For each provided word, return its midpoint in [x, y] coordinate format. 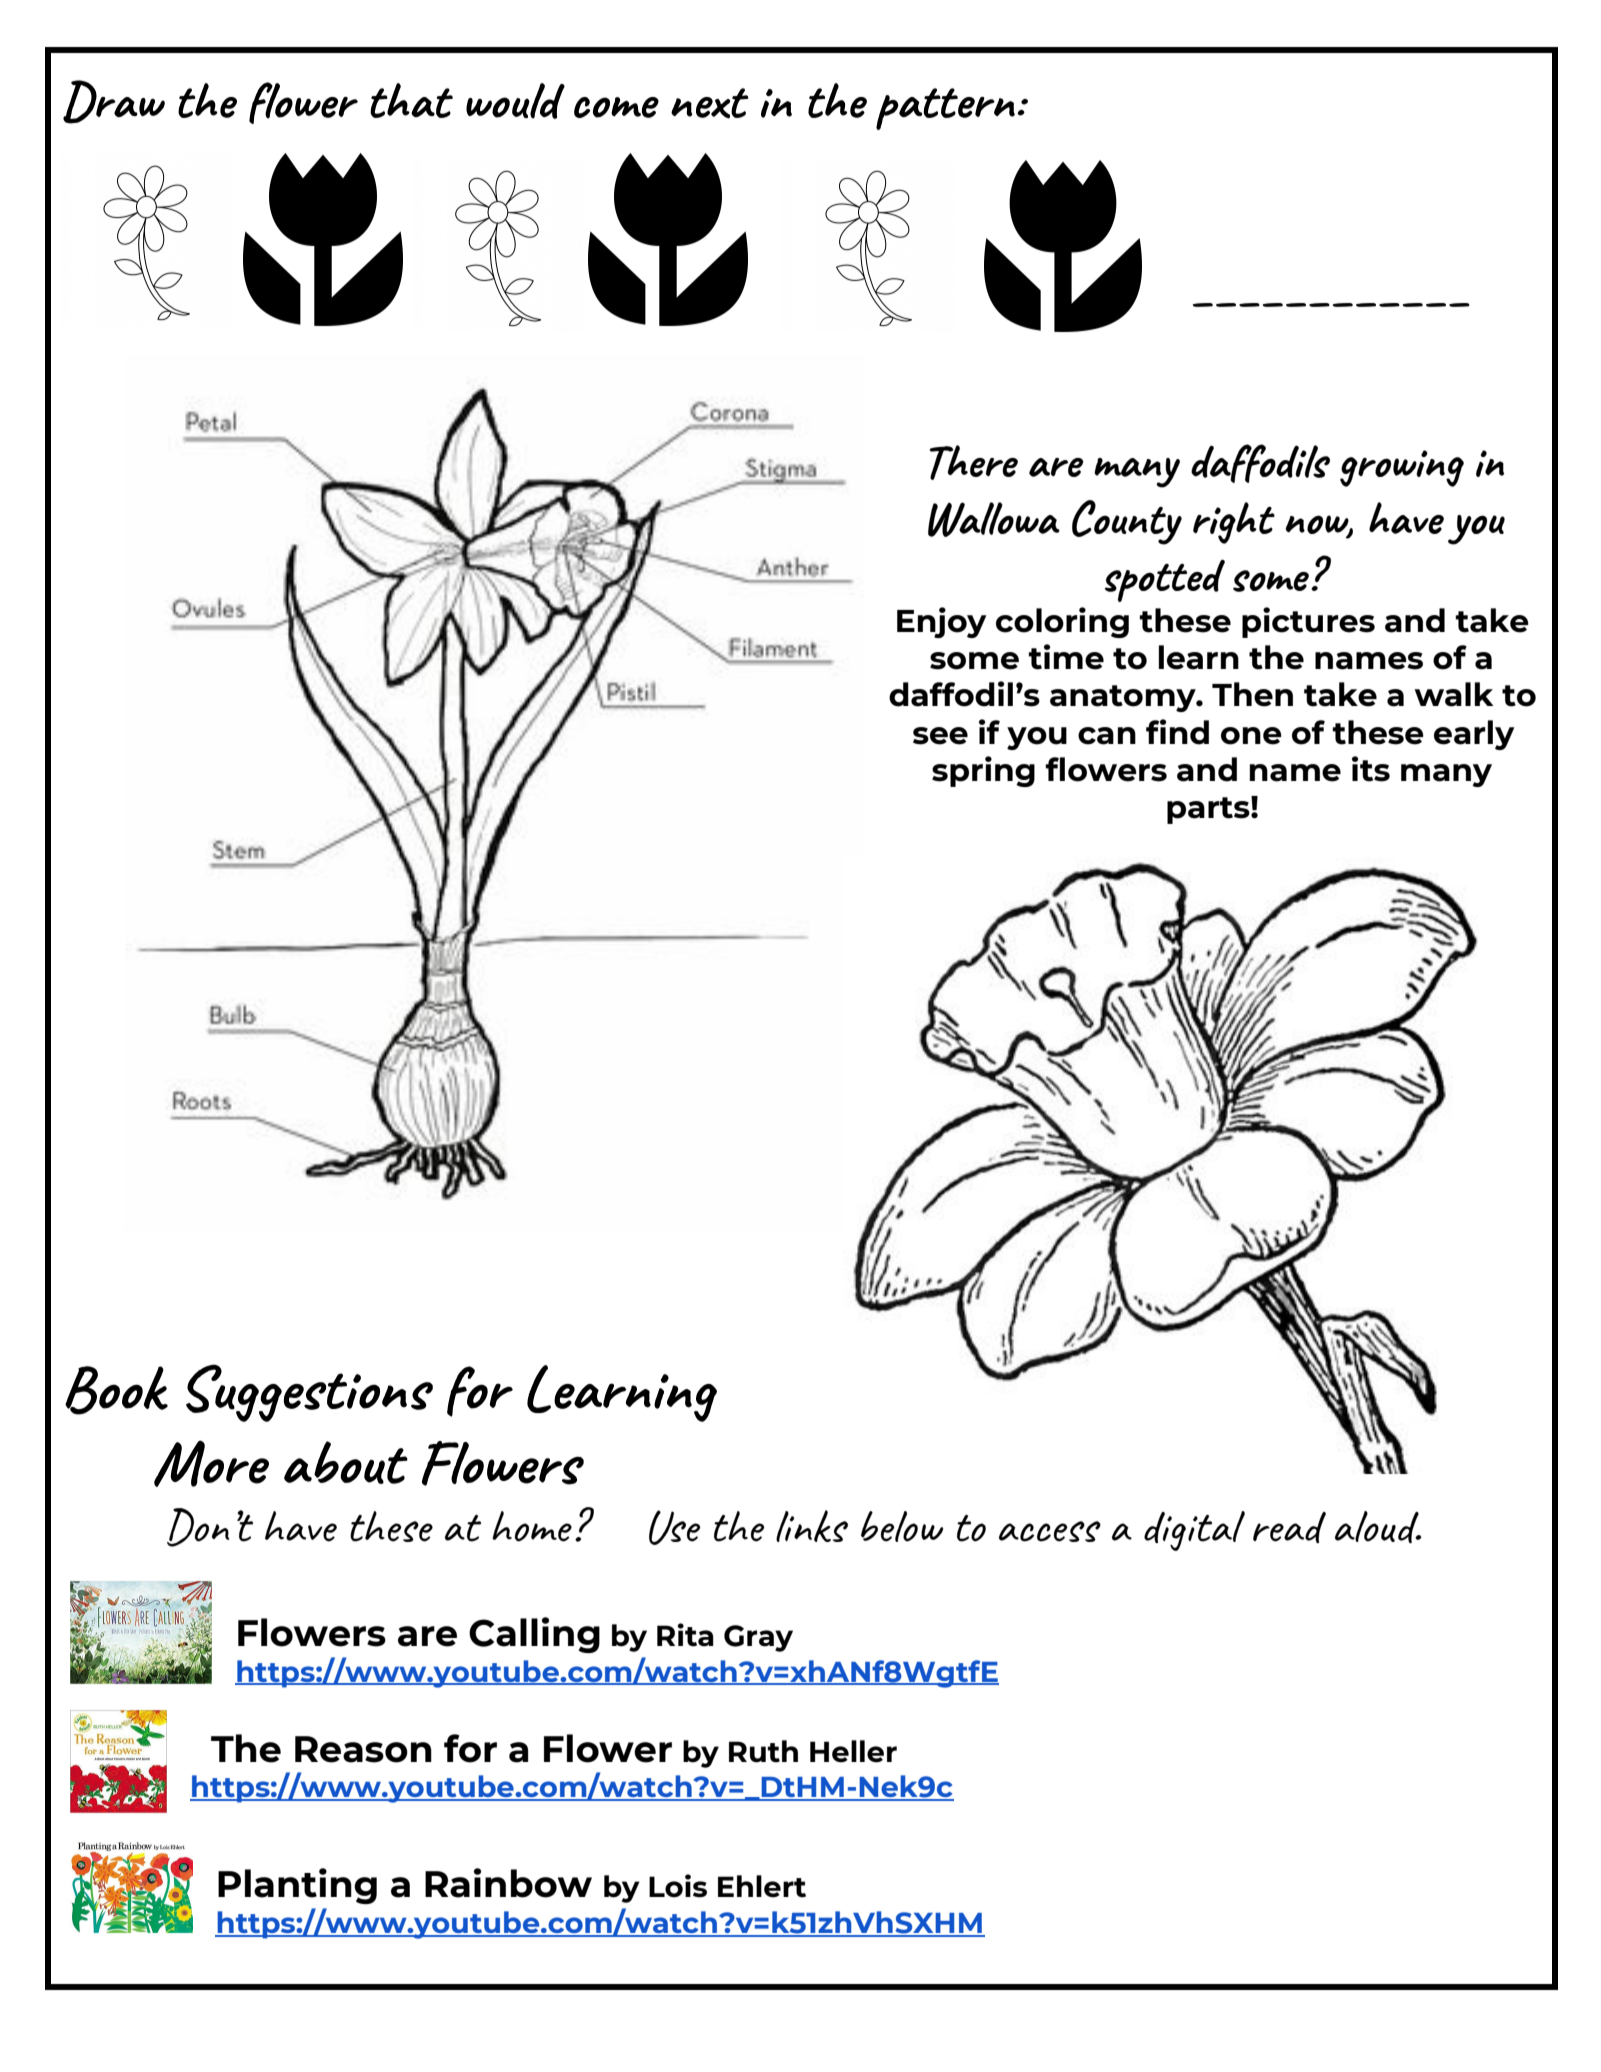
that [411, 100]
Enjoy [942, 622]
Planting [297, 1886]
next [710, 103]
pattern [945, 109]
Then [1252, 694]
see [940, 736]
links [812, 1526]
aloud [1378, 1527]
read [1289, 1527]
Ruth [763, 1751]
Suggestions [309, 1393]
